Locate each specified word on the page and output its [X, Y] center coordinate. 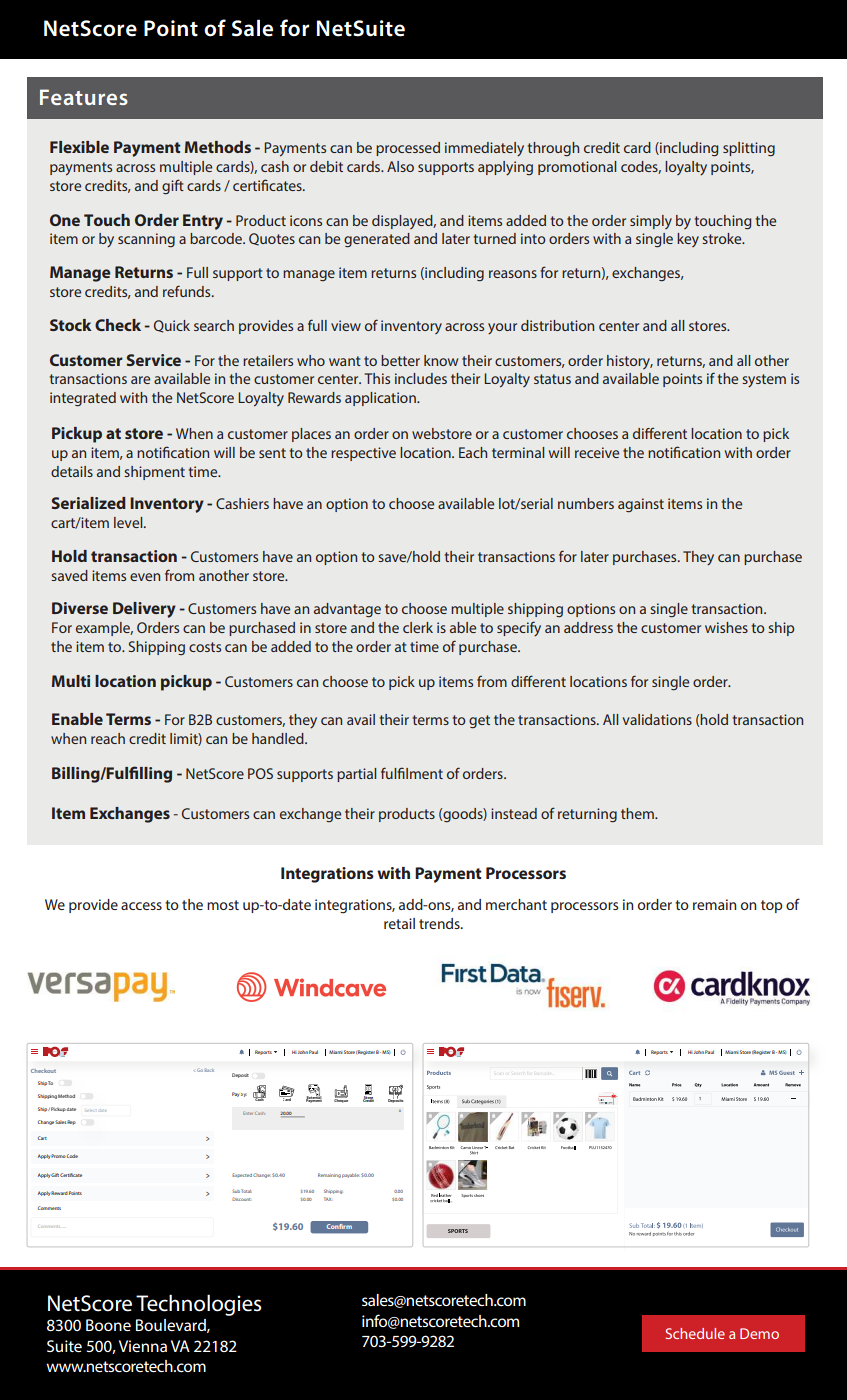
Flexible [79, 147]
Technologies [198, 1305]
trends [440, 923]
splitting [749, 149]
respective [363, 454]
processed [408, 149]
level [129, 522]
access [141, 906]
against [641, 505]
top [771, 906]
